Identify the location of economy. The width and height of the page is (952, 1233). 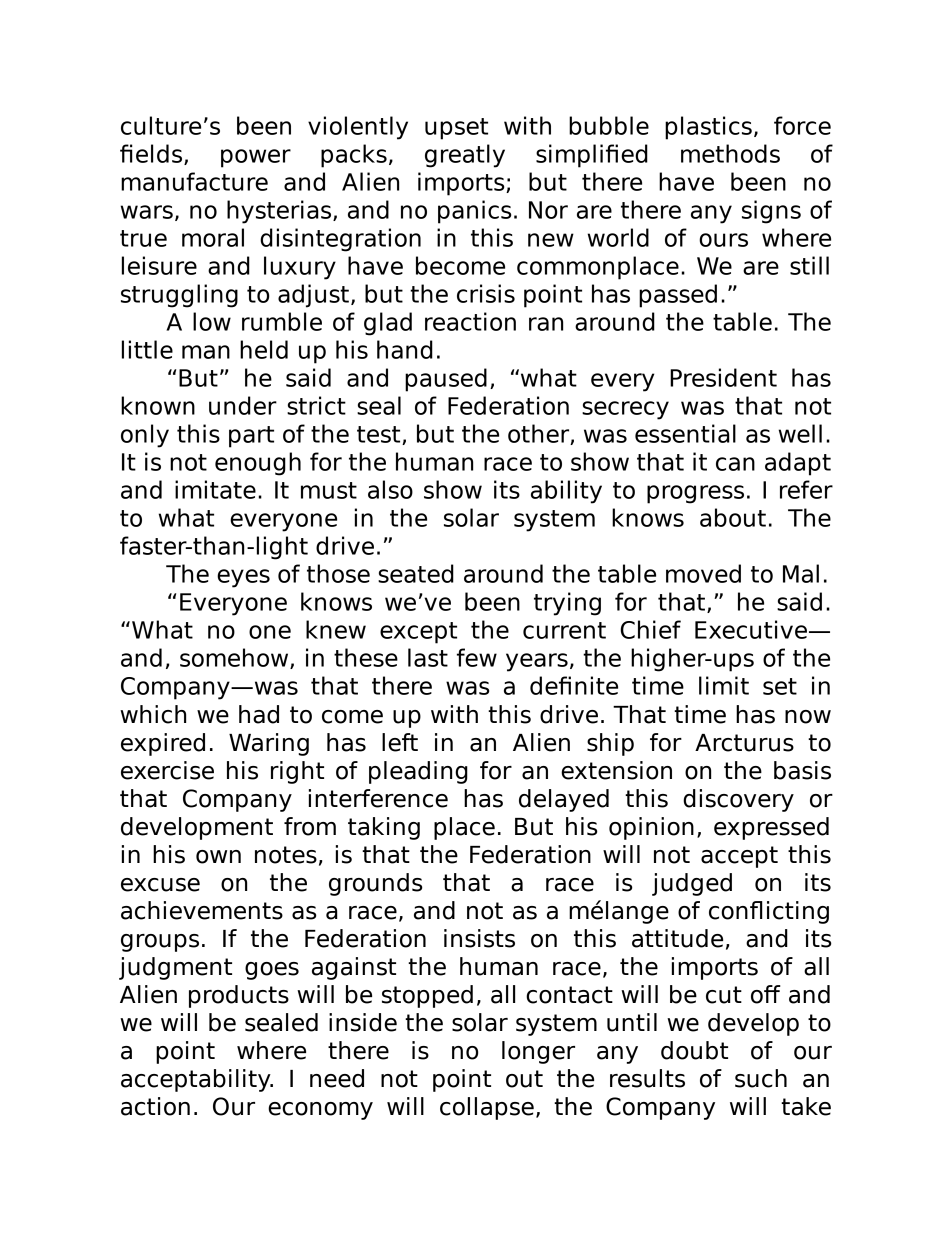
(320, 1111).
